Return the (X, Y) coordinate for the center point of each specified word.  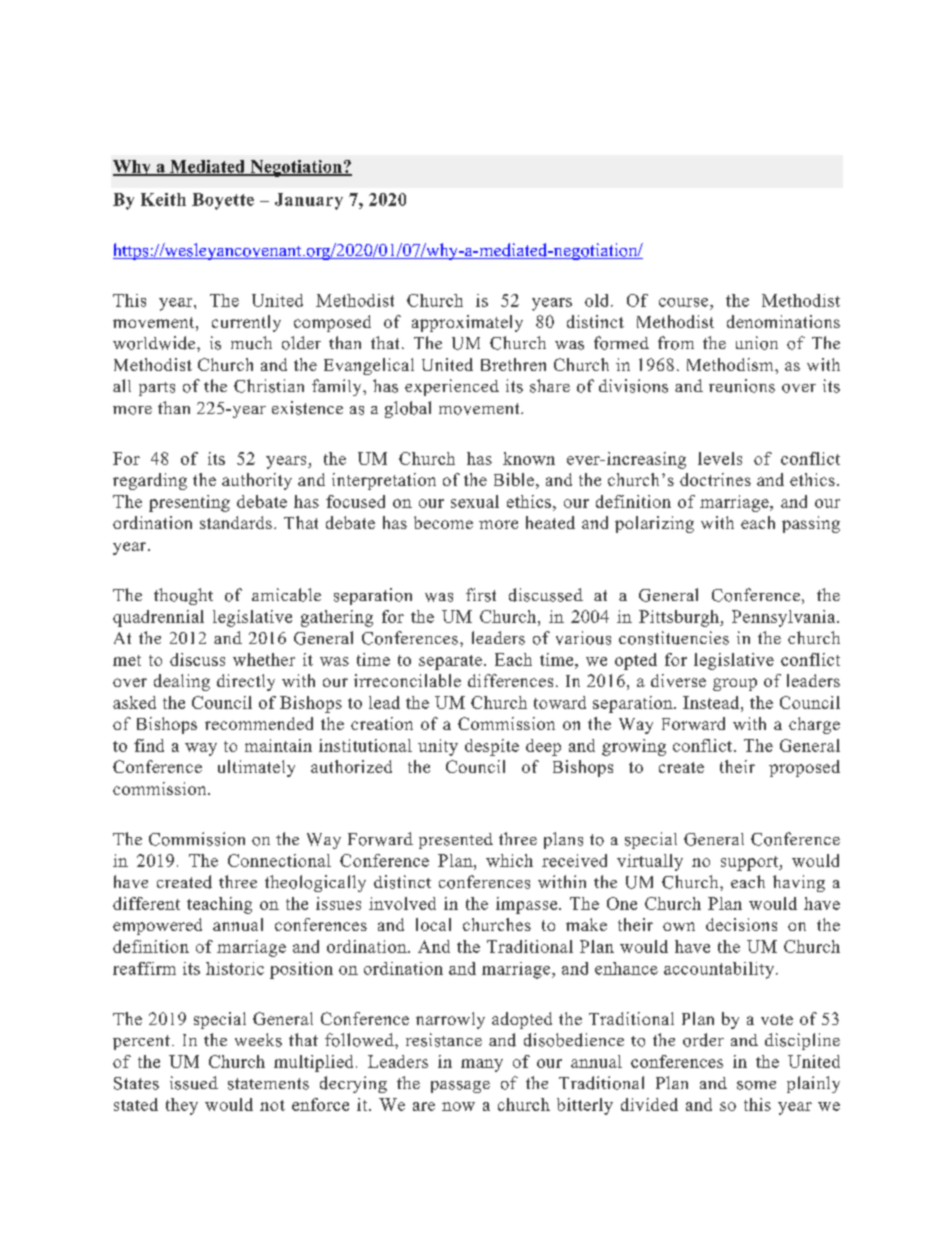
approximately (467, 323)
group (735, 684)
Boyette (223, 201)
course (685, 302)
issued (194, 1083)
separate (450, 662)
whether (264, 659)
